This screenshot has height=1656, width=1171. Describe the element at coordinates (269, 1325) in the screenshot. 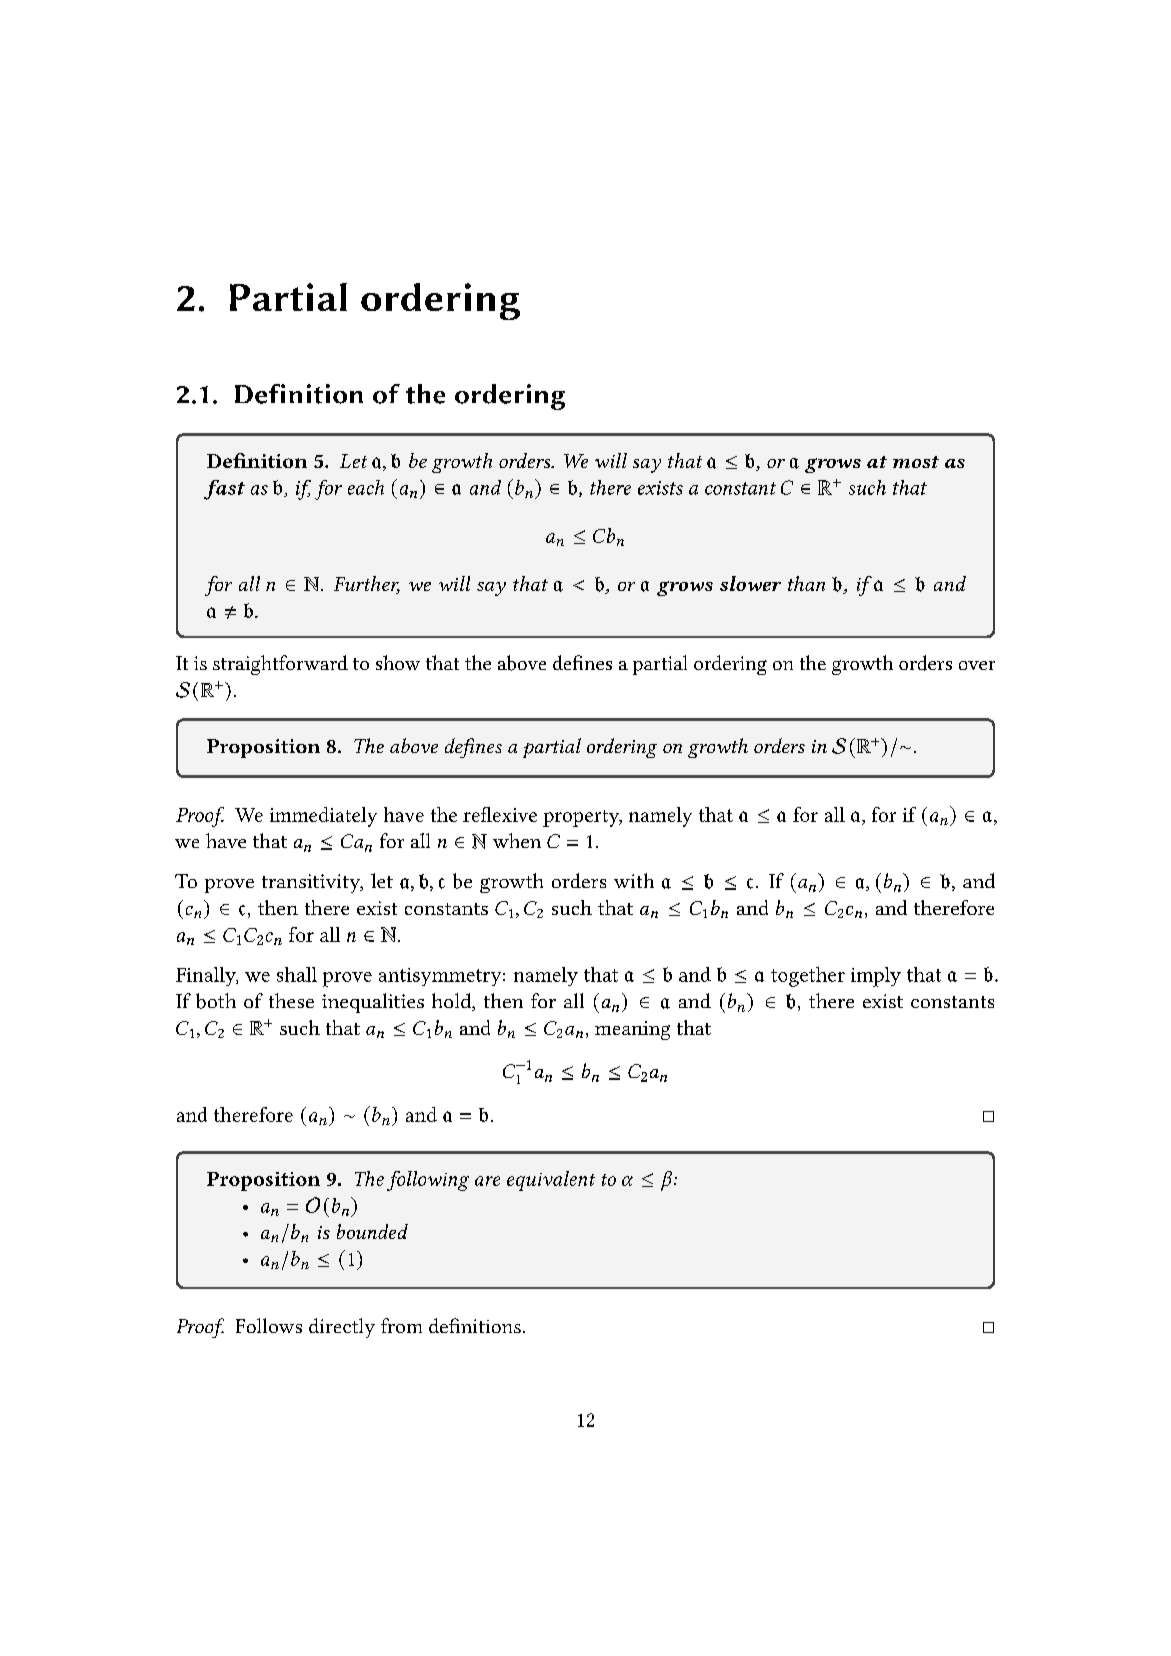

I see `Follows` at that location.
